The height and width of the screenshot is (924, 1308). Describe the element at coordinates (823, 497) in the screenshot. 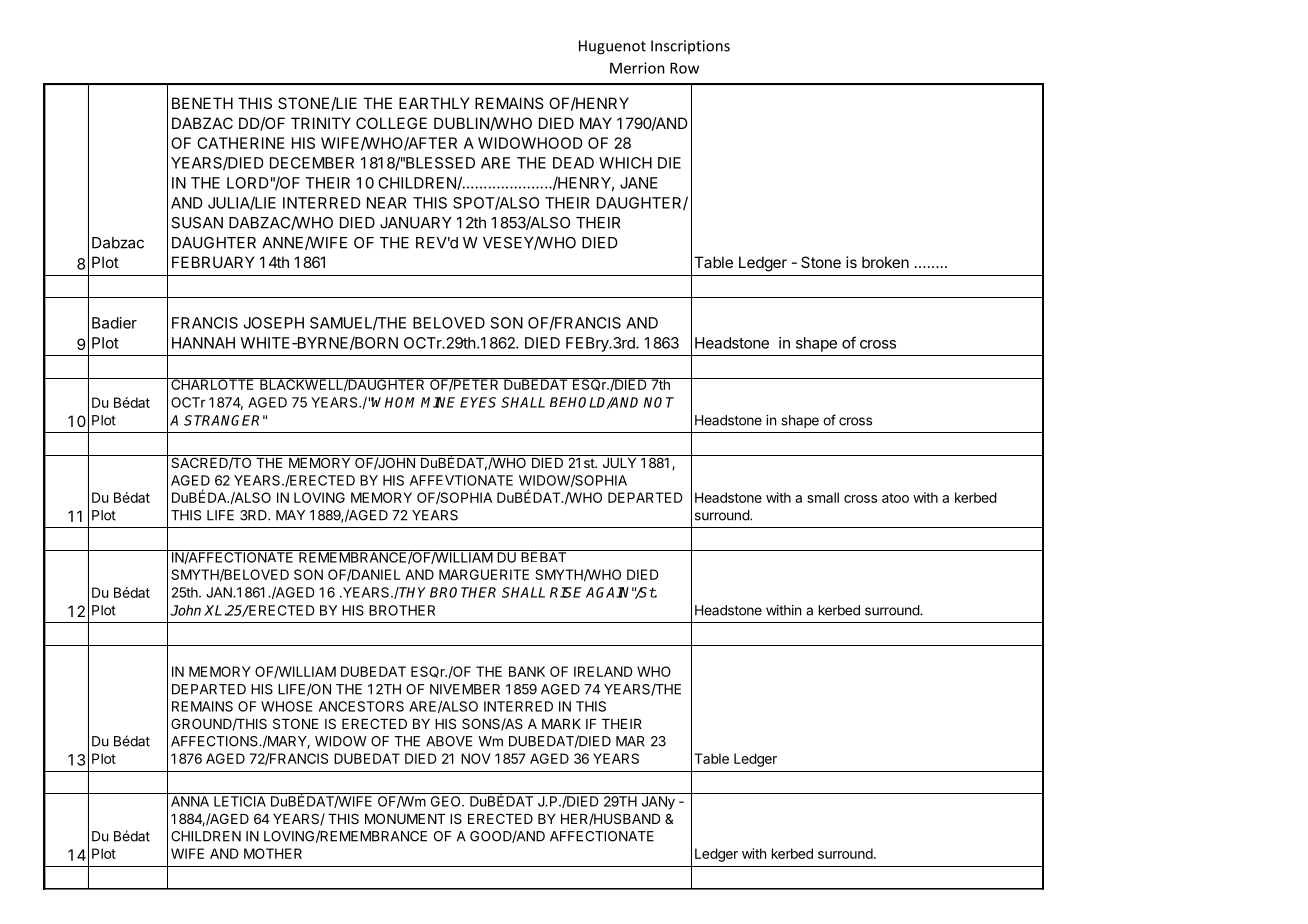

I see `small` at that location.
